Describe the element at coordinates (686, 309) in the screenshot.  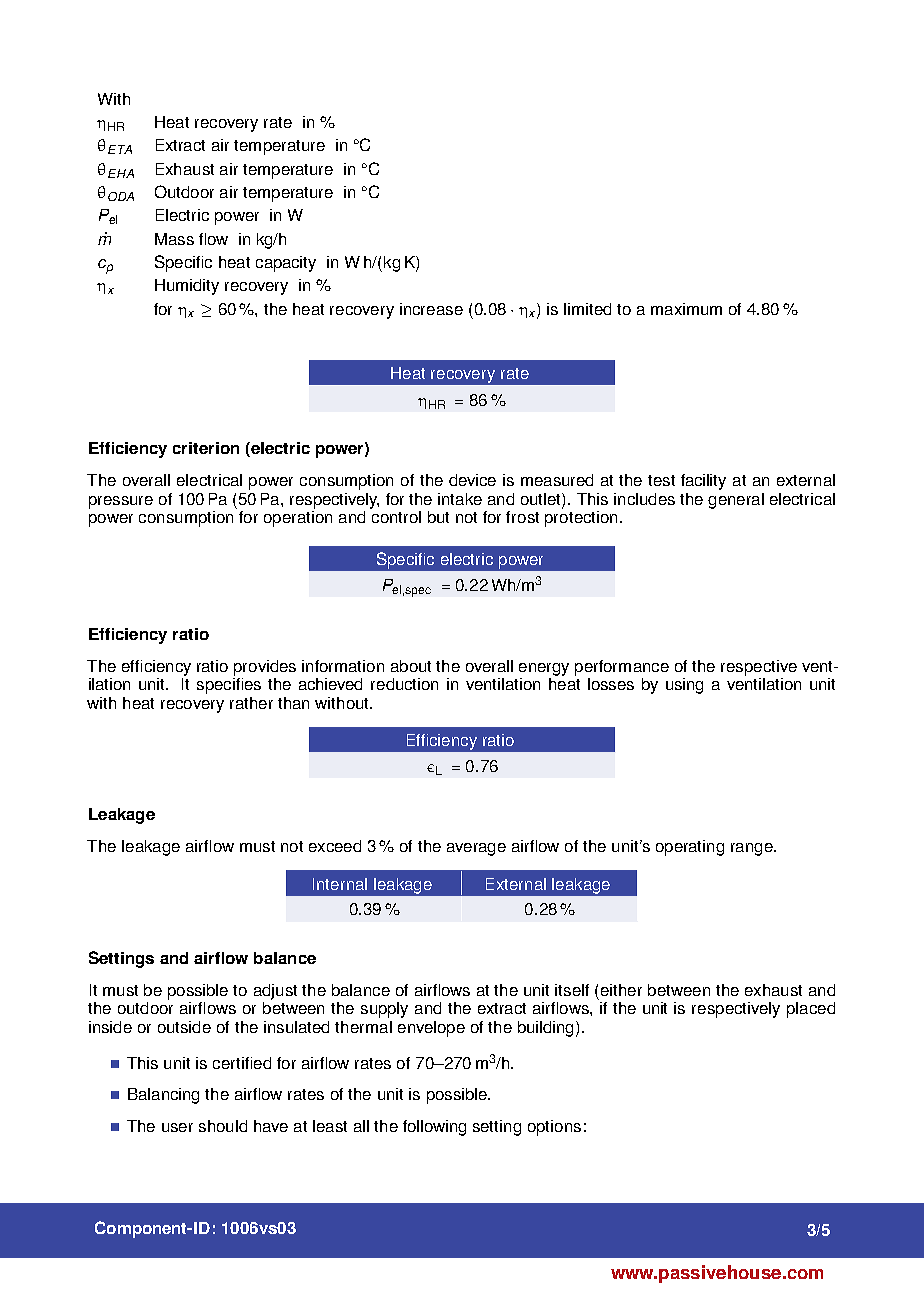
I see `maximum` at that location.
